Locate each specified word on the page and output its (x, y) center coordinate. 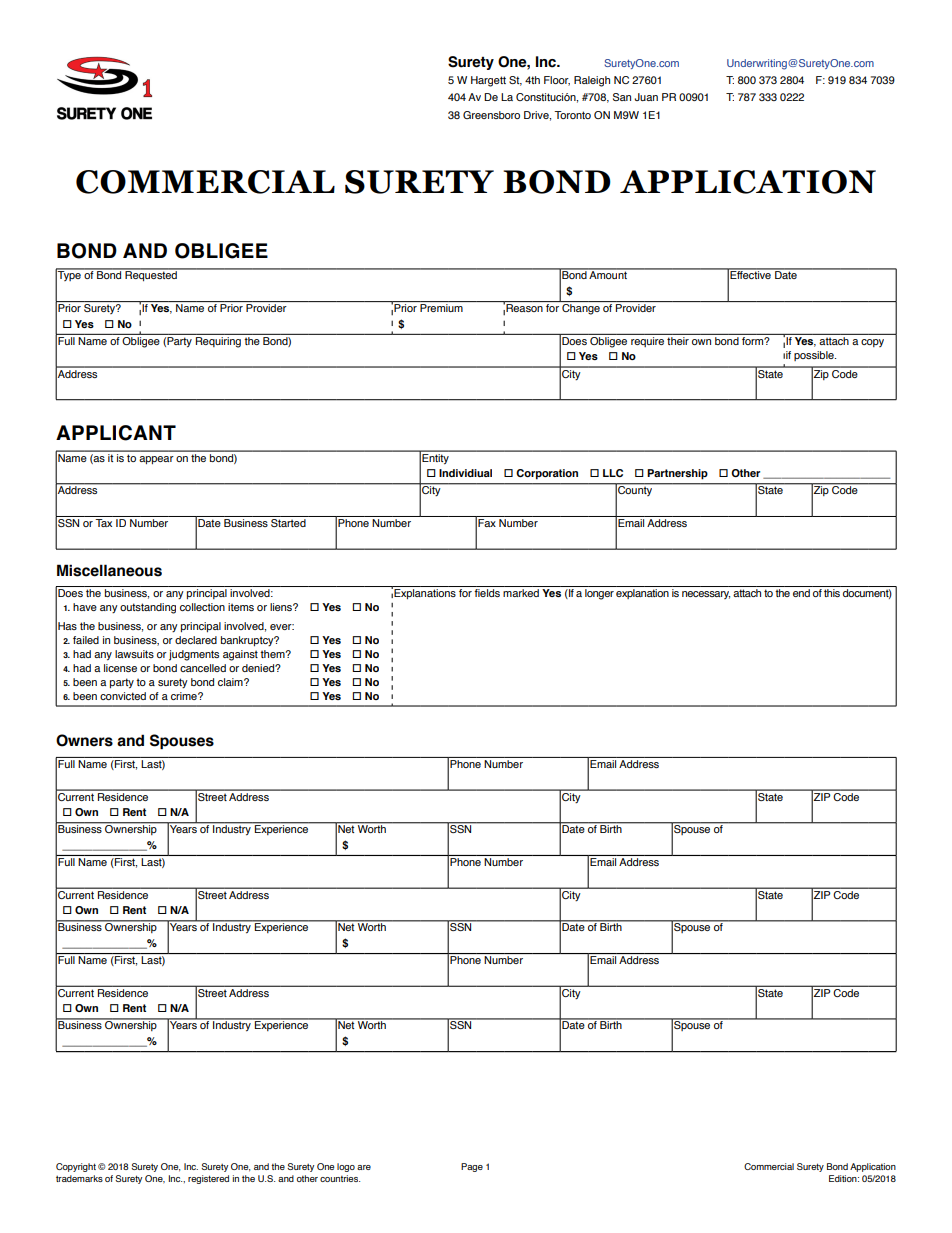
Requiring (218, 342)
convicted (123, 696)
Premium (441, 308)
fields (487, 593)
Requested (151, 275)
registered (208, 1179)
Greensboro (491, 115)
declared (196, 640)
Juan (646, 97)
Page (472, 1167)
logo (346, 1167)
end (801, 593)
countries (340, 1178)
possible (815, 356)
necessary (706, 595)
